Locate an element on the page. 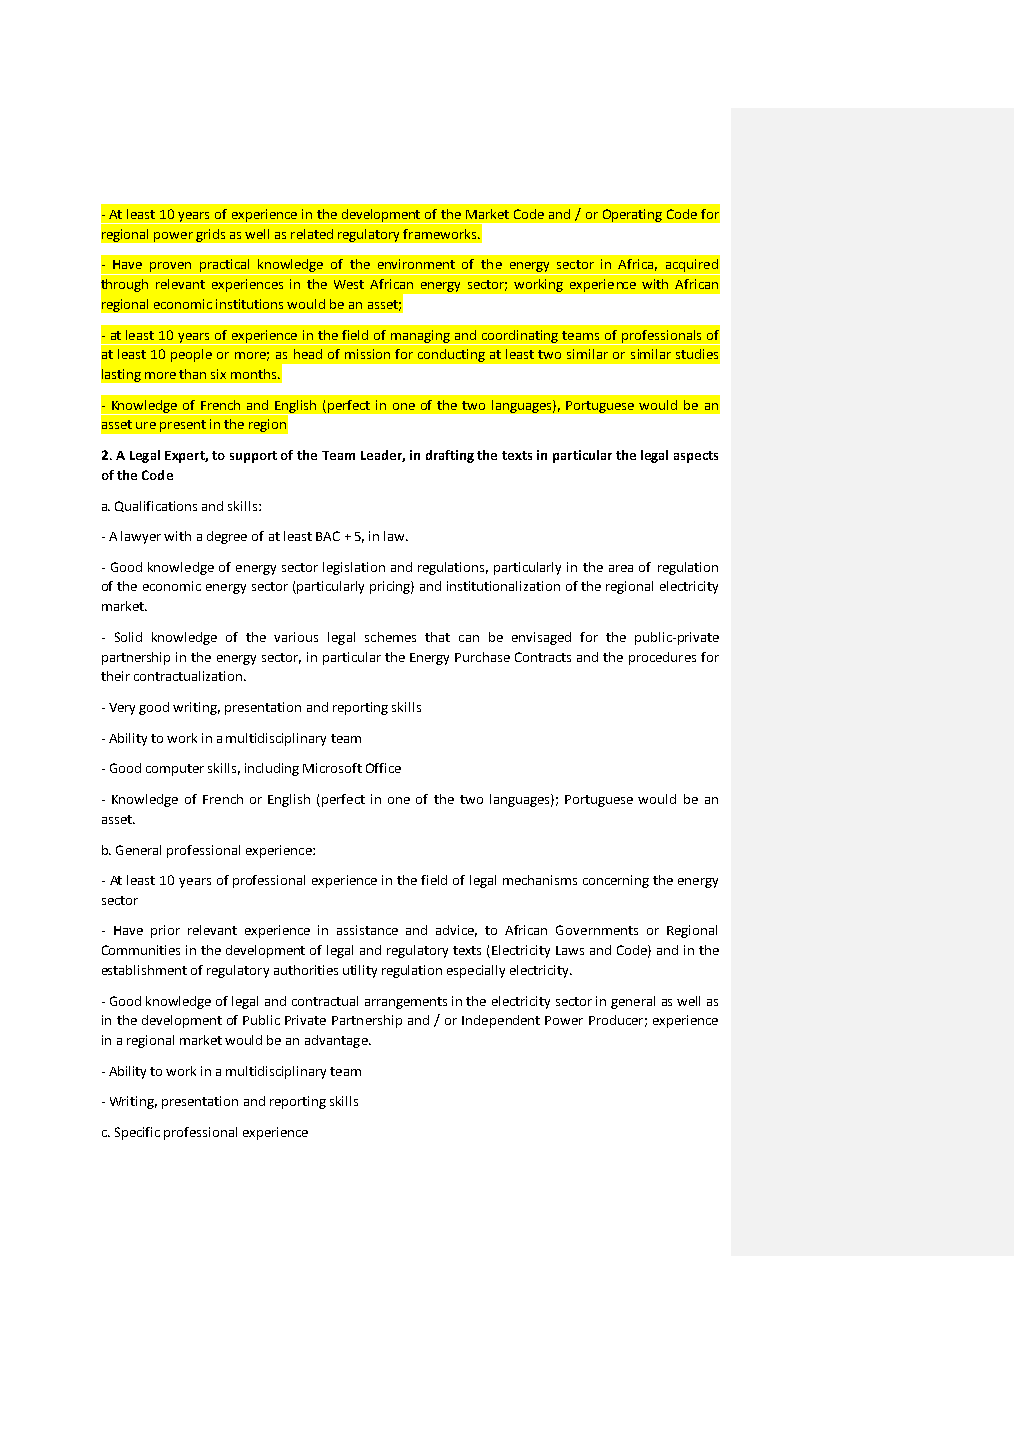 The height and width of the image is (1449, 1025). drafting is located at coordinates (450, 456).
